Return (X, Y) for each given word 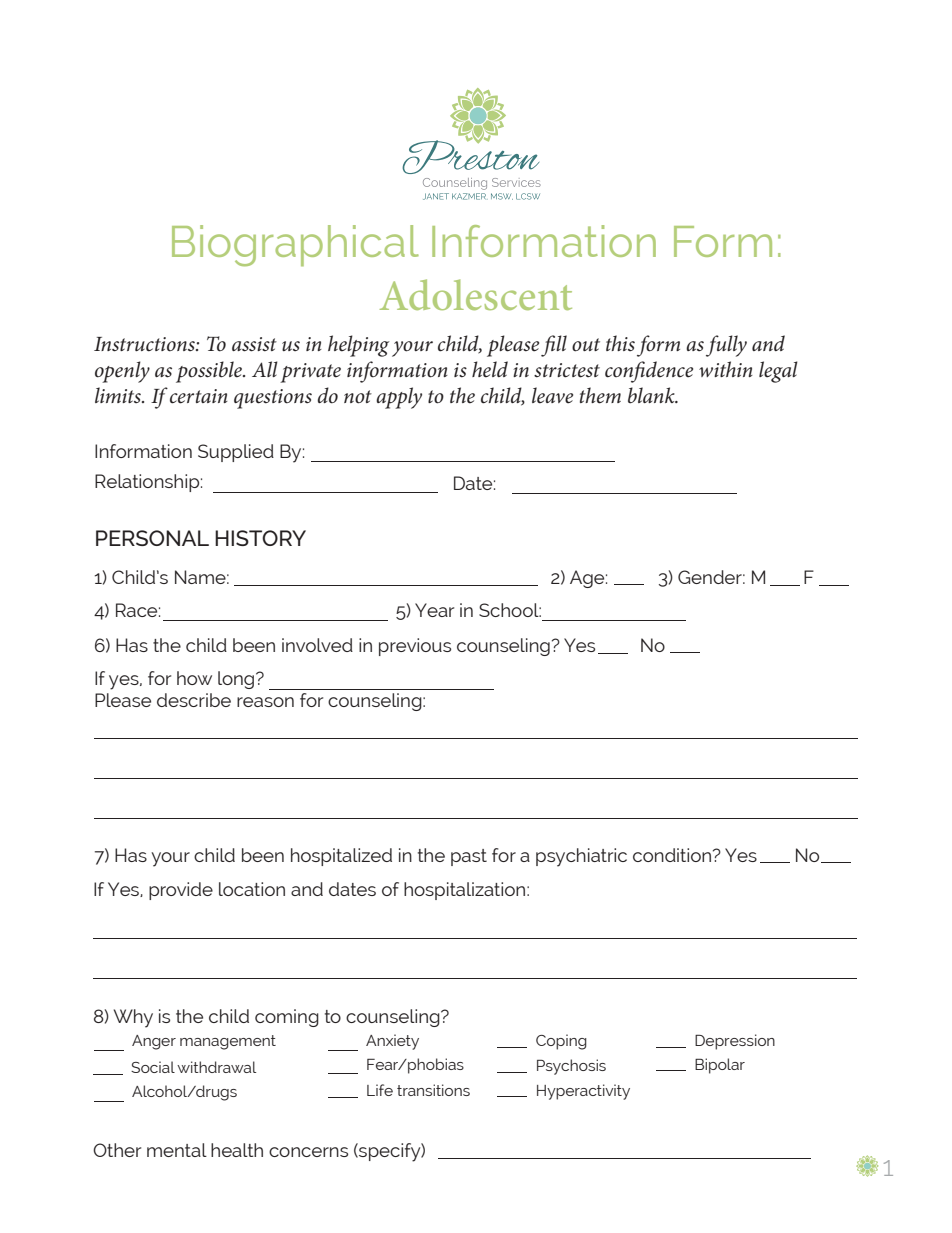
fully (726, 346)
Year (434, 610)
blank (652, 395)
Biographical (295, 246)
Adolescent (476, 294)
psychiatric (581, 857)
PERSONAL (152, 538)
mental (177, 1150)
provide (181, 891)
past (469, 857)
